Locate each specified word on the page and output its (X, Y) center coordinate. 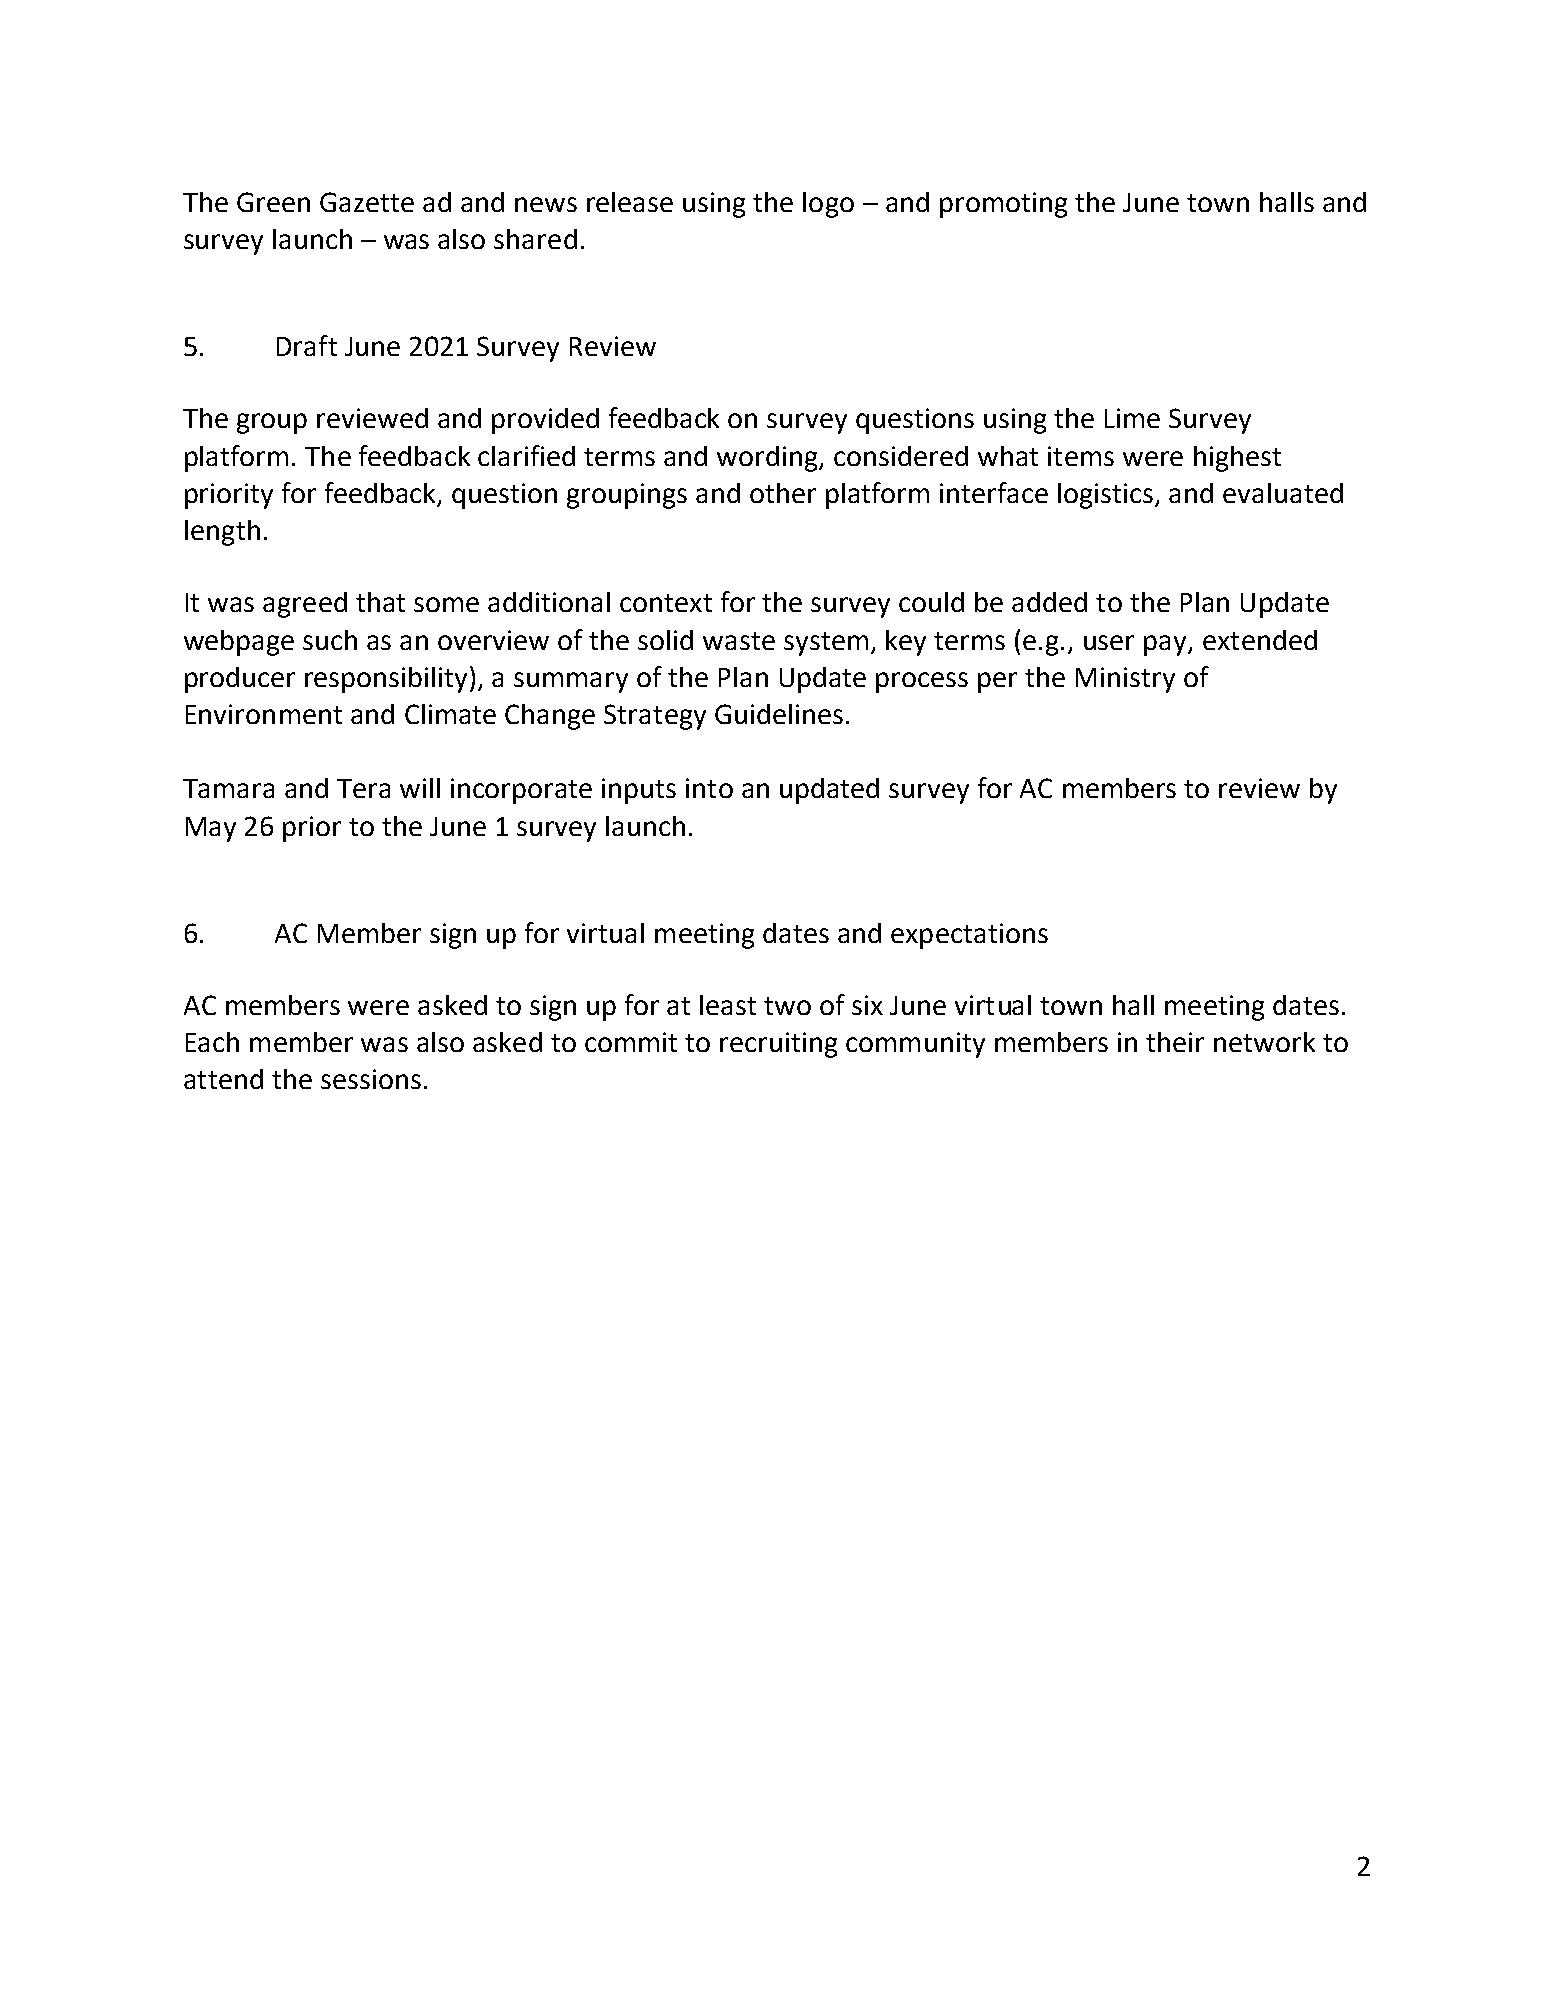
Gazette (367, 202)
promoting (1003, 205)
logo (828, 205)
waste (739, 641)
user (1109, 642)
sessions (371, 1079)
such (330, 640)
